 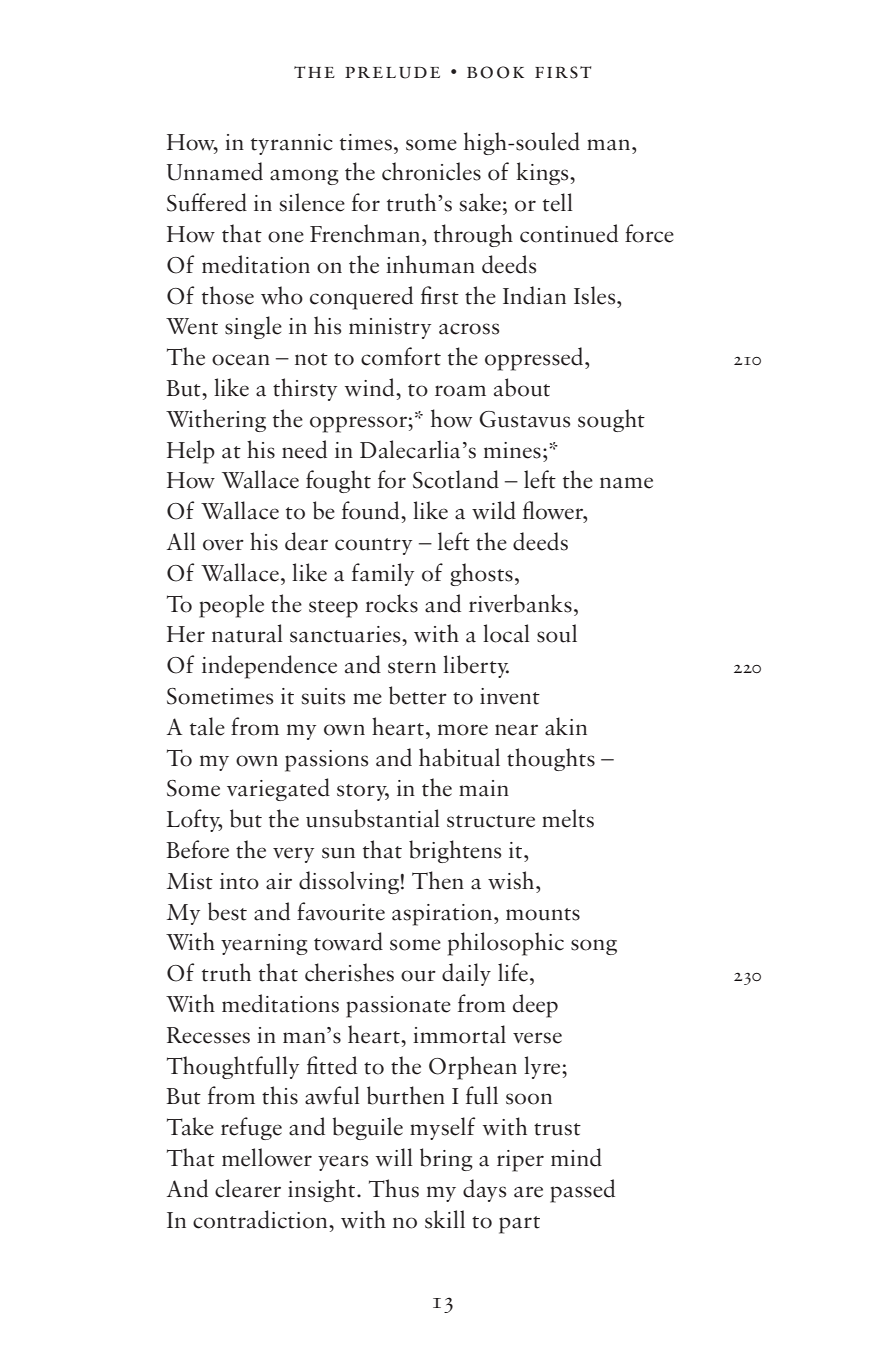 What do you see at coordinates (248, 1188) in the page?
I see `clearer` at bounding box center [248, 1188].
